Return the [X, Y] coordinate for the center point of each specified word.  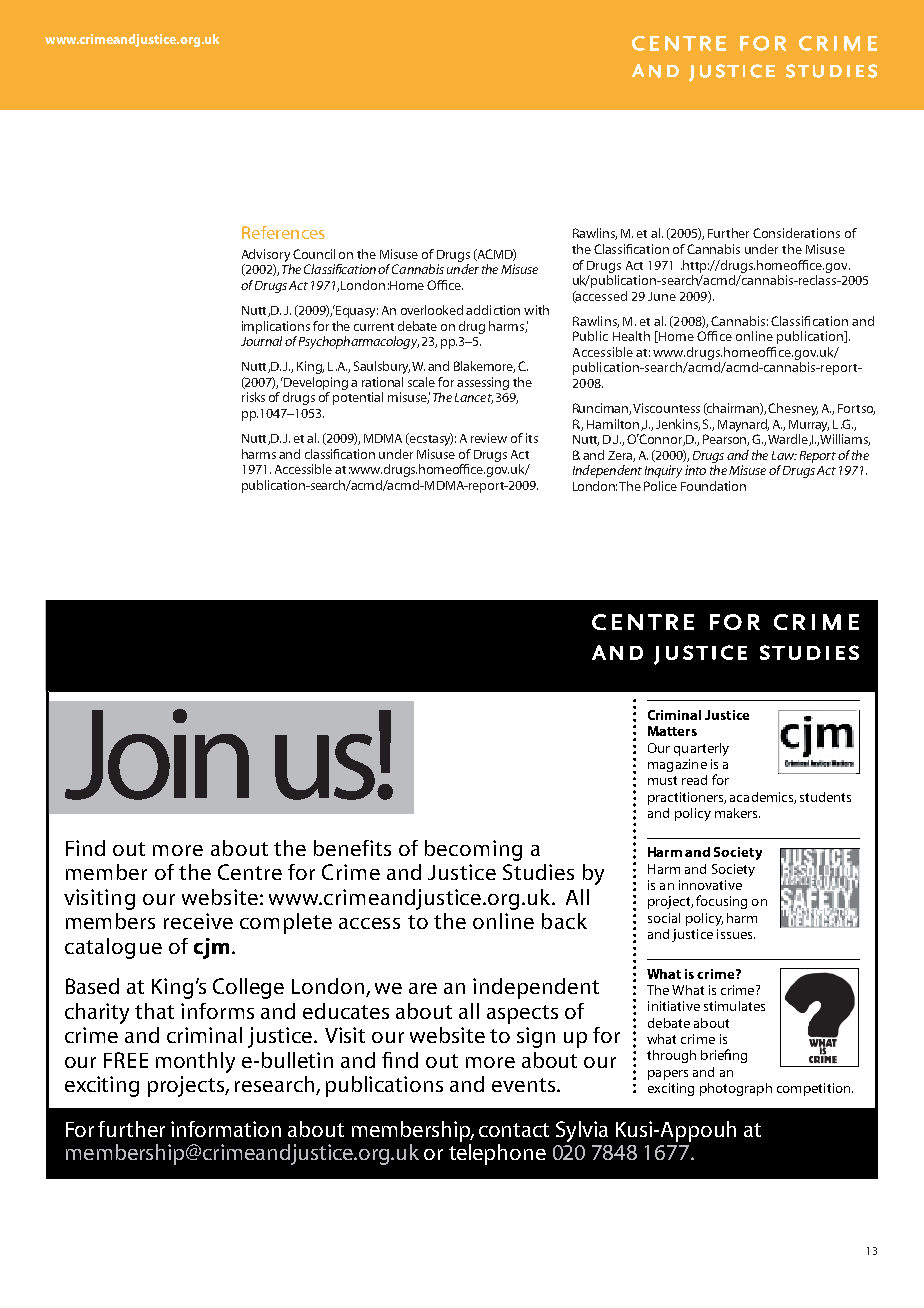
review [489, 438]
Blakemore [484, 367]
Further [728, 233]
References [283, 232]
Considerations [796, 233]
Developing [315, 383]
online [754, 336]
